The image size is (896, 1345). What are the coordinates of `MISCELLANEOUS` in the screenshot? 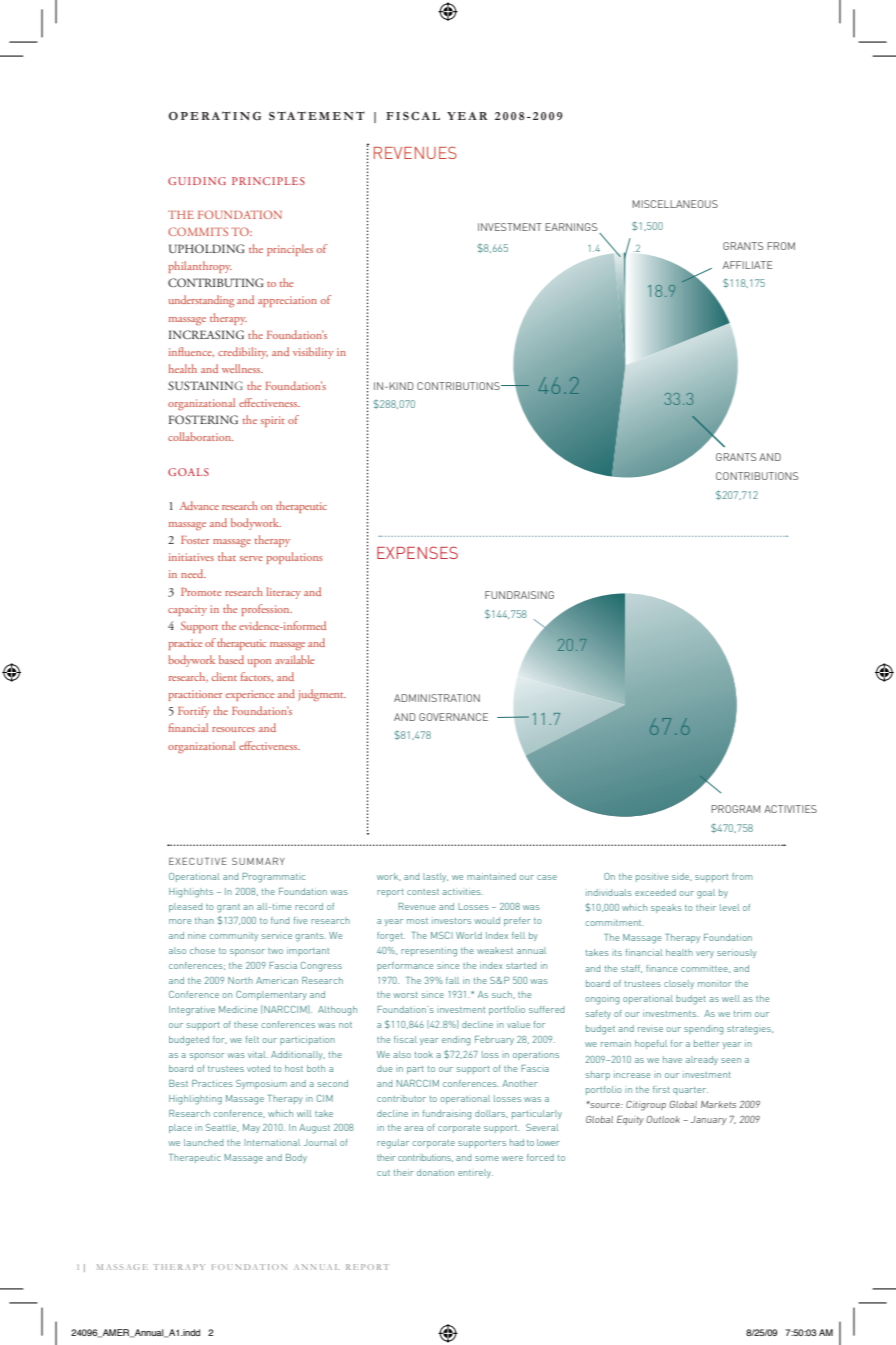 It's located at (675, 204).
